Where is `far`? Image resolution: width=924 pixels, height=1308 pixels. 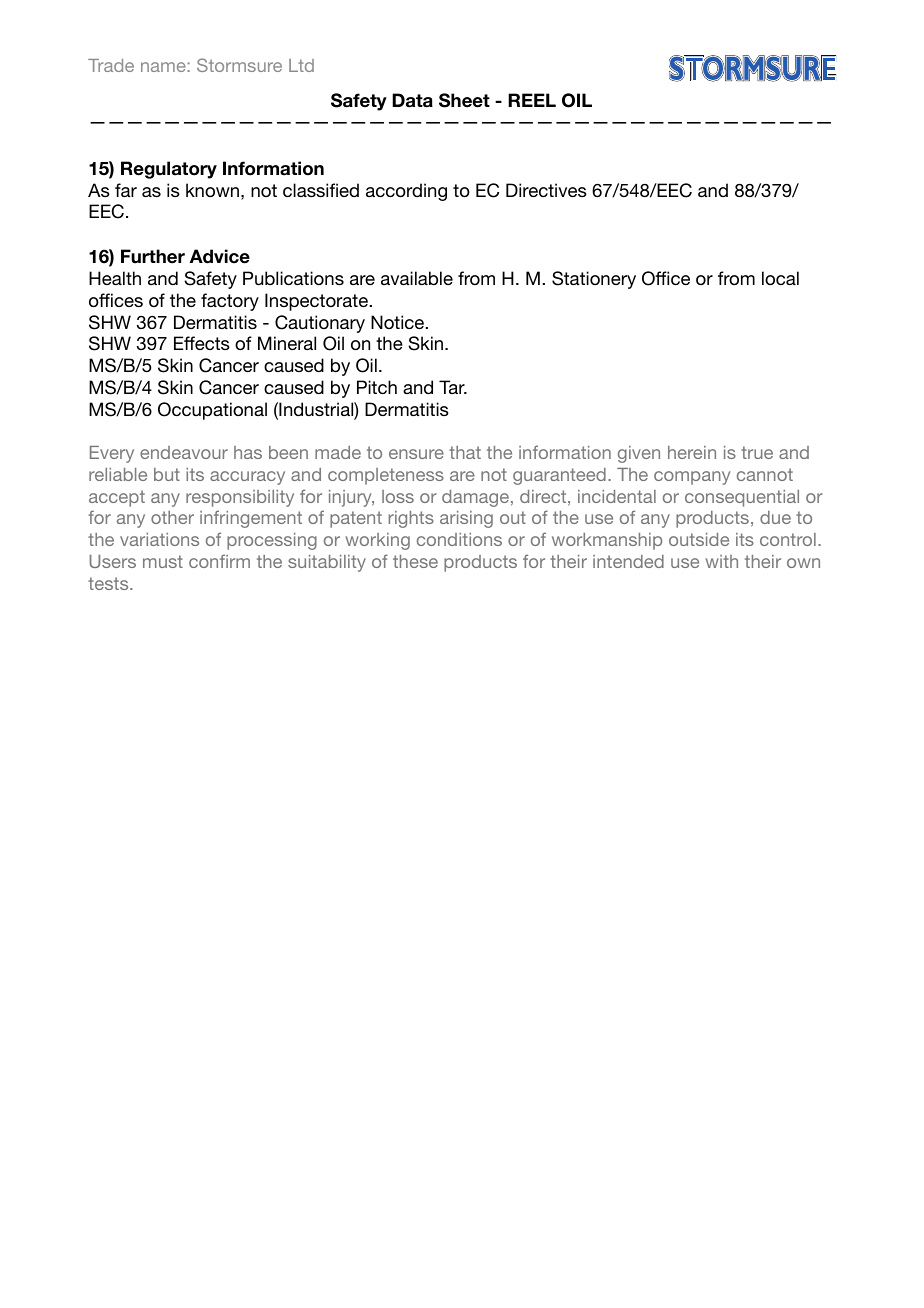 far is located at coordinates (126, 190).
